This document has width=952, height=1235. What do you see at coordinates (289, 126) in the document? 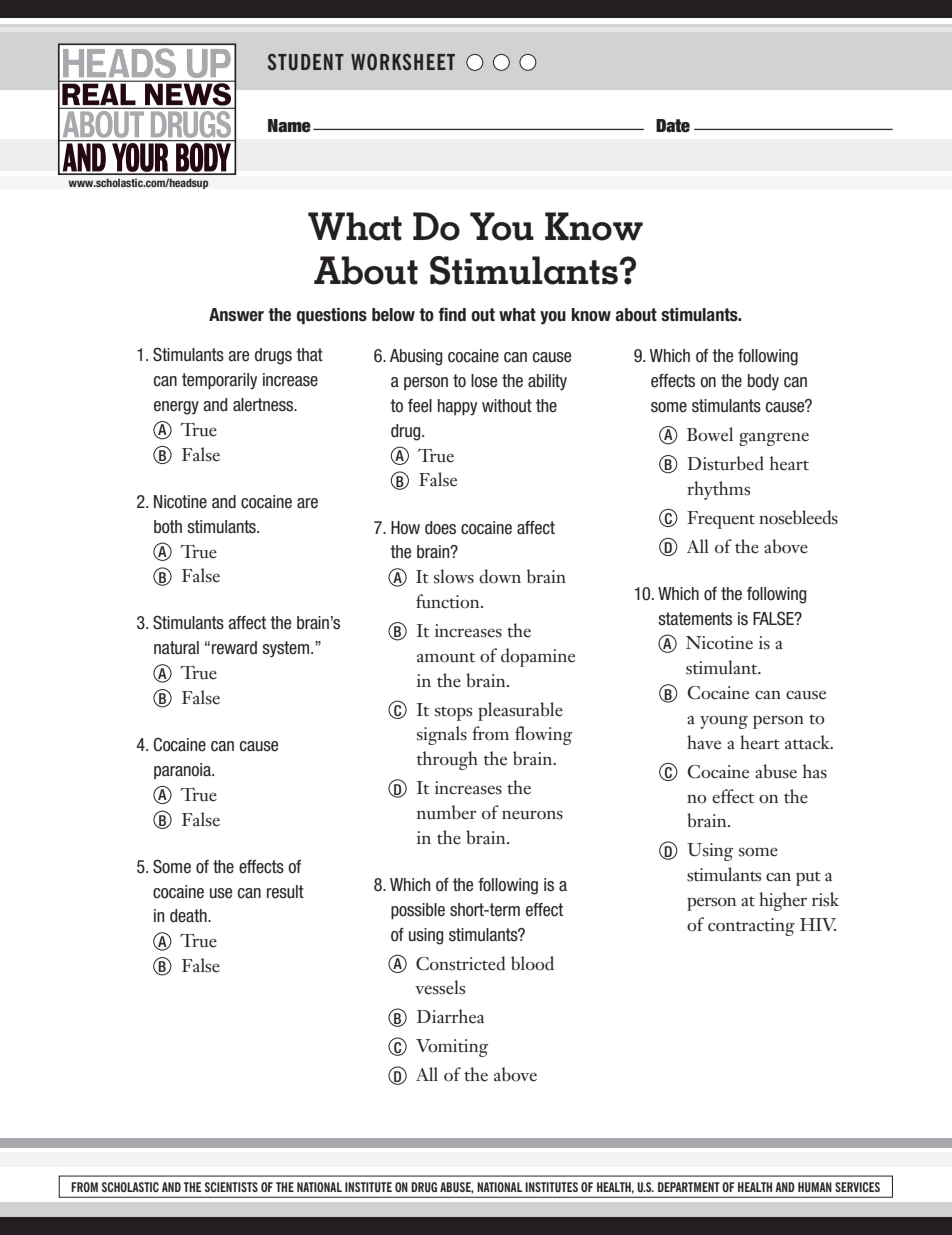
I see `Name` at bounding box center [289, 126].
